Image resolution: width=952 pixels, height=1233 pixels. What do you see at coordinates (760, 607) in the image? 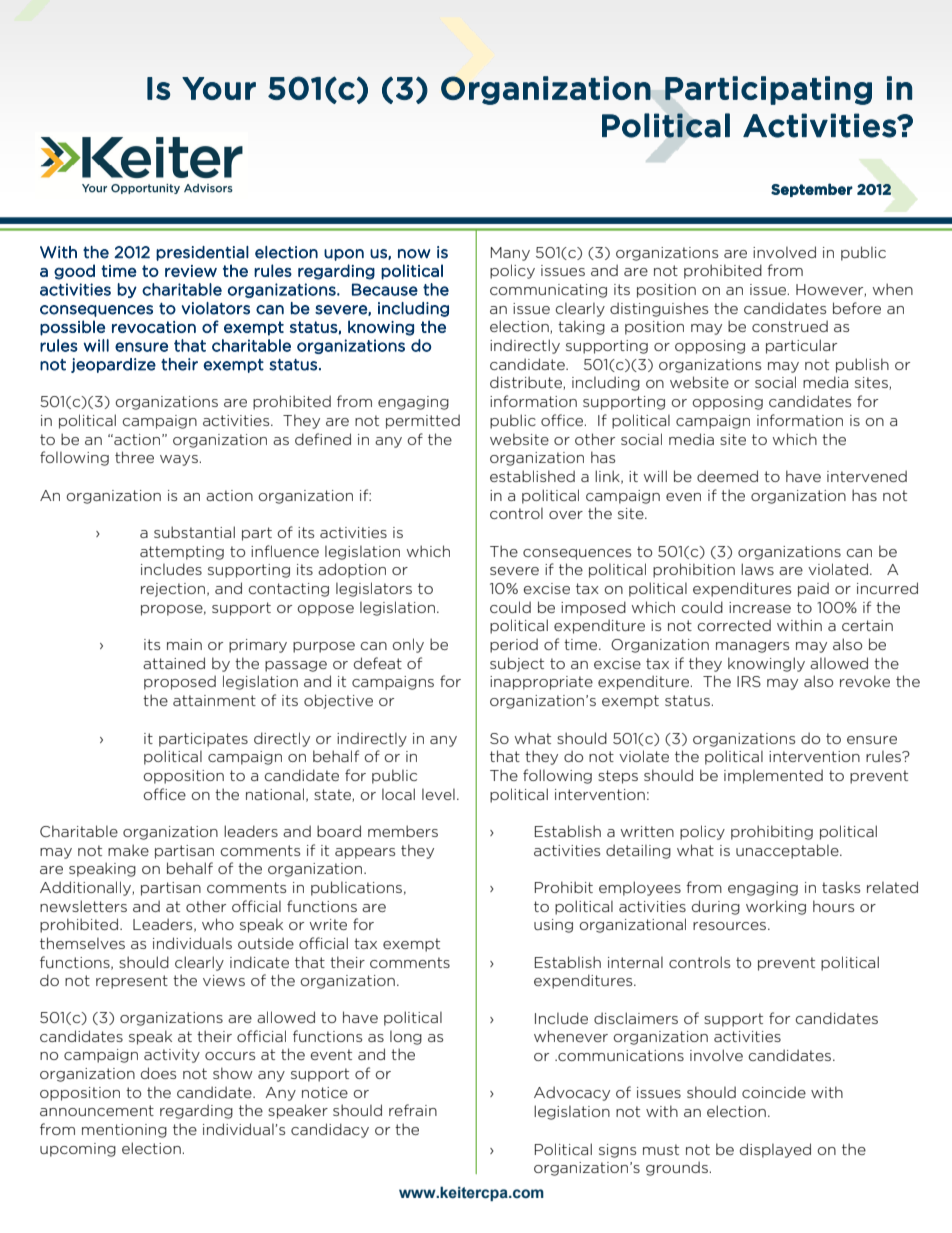
I see `increase` at bounding box center [760, 607].
